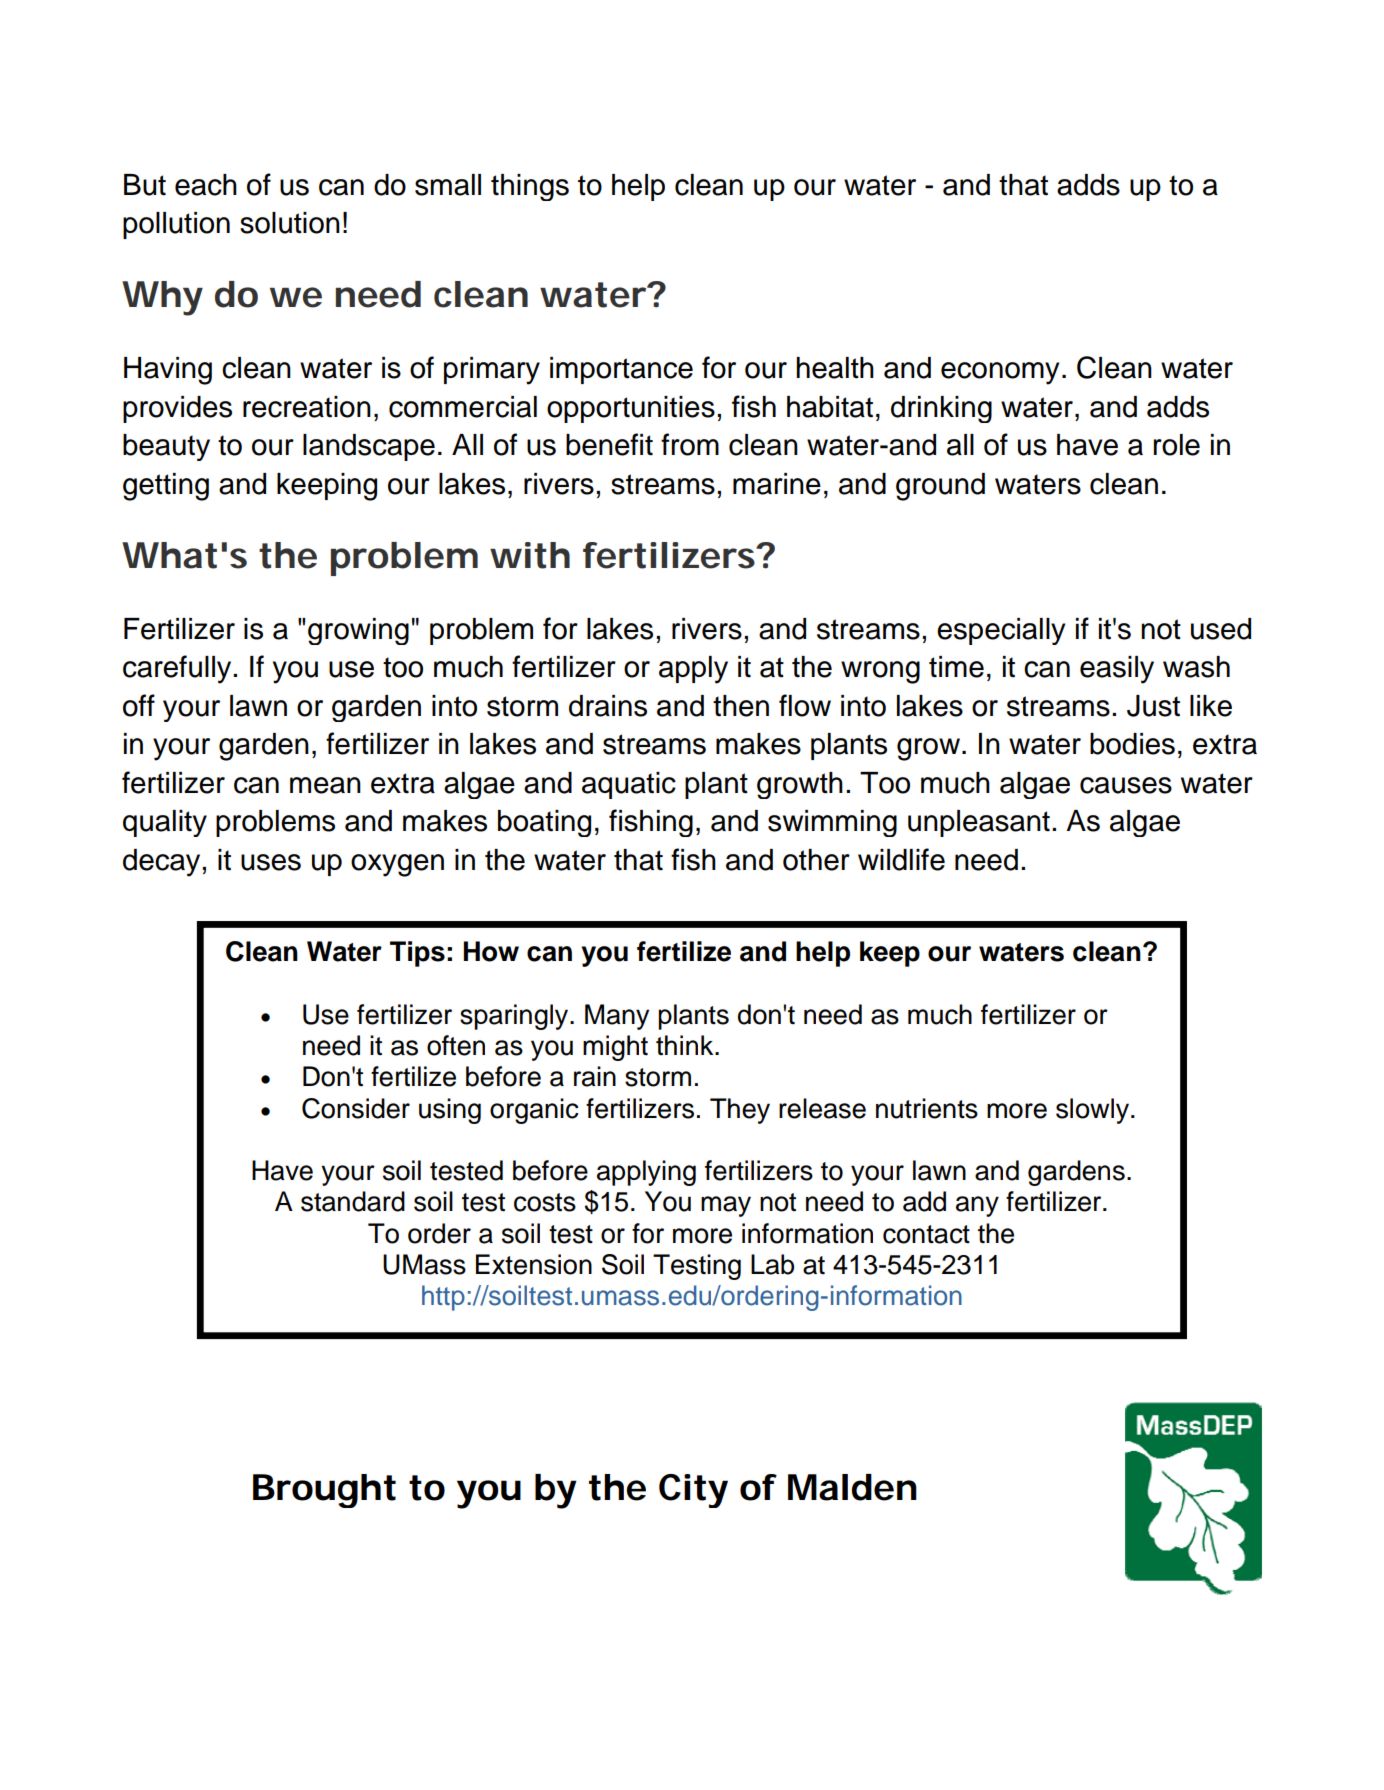  I want to click on contact, so click(926, 1234).
